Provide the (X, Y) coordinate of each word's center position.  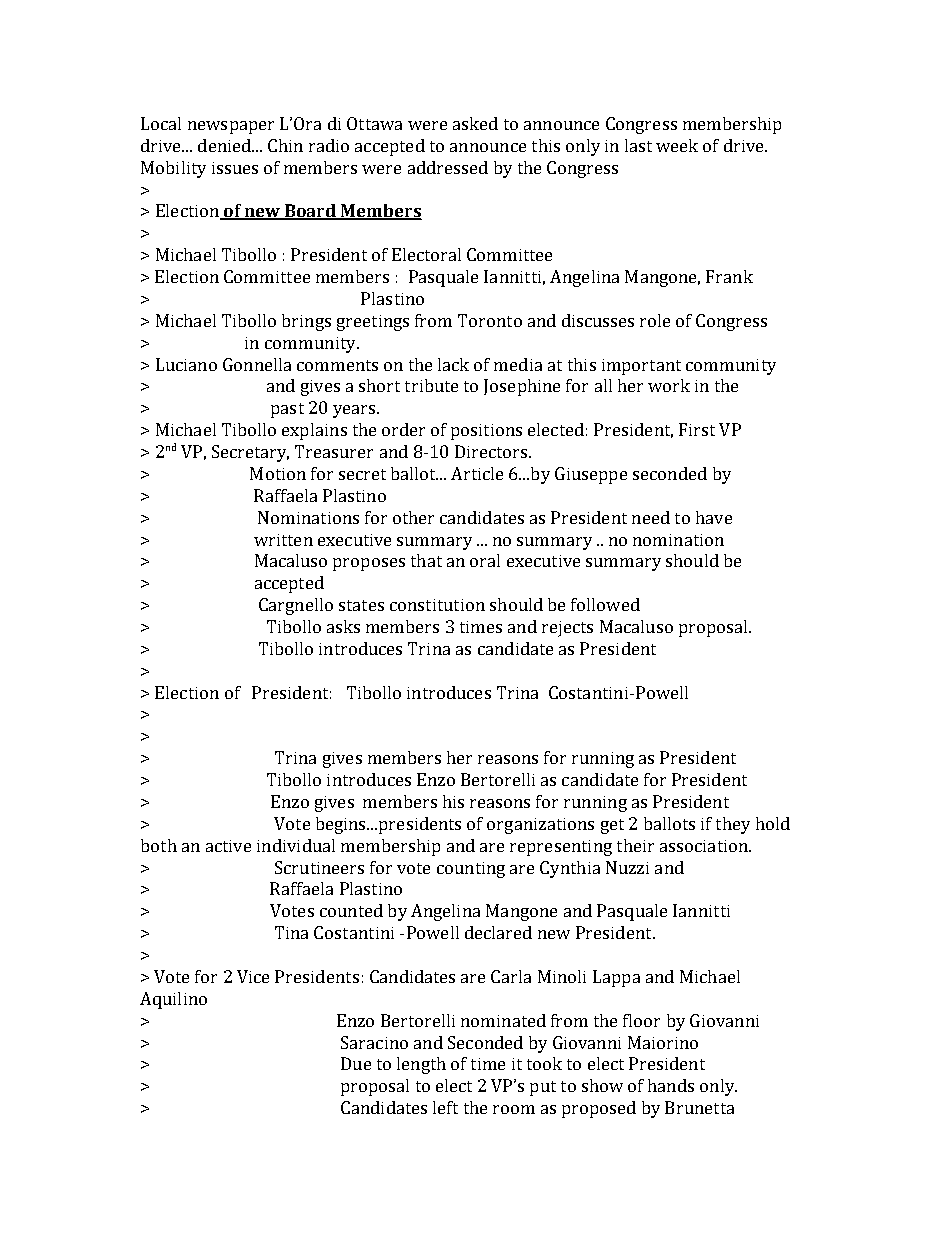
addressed (448, 167)
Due (356, 1063)
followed (605, 604)
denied (226, 145)
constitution (437, 605)
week (677, 145)
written (283, 540)
